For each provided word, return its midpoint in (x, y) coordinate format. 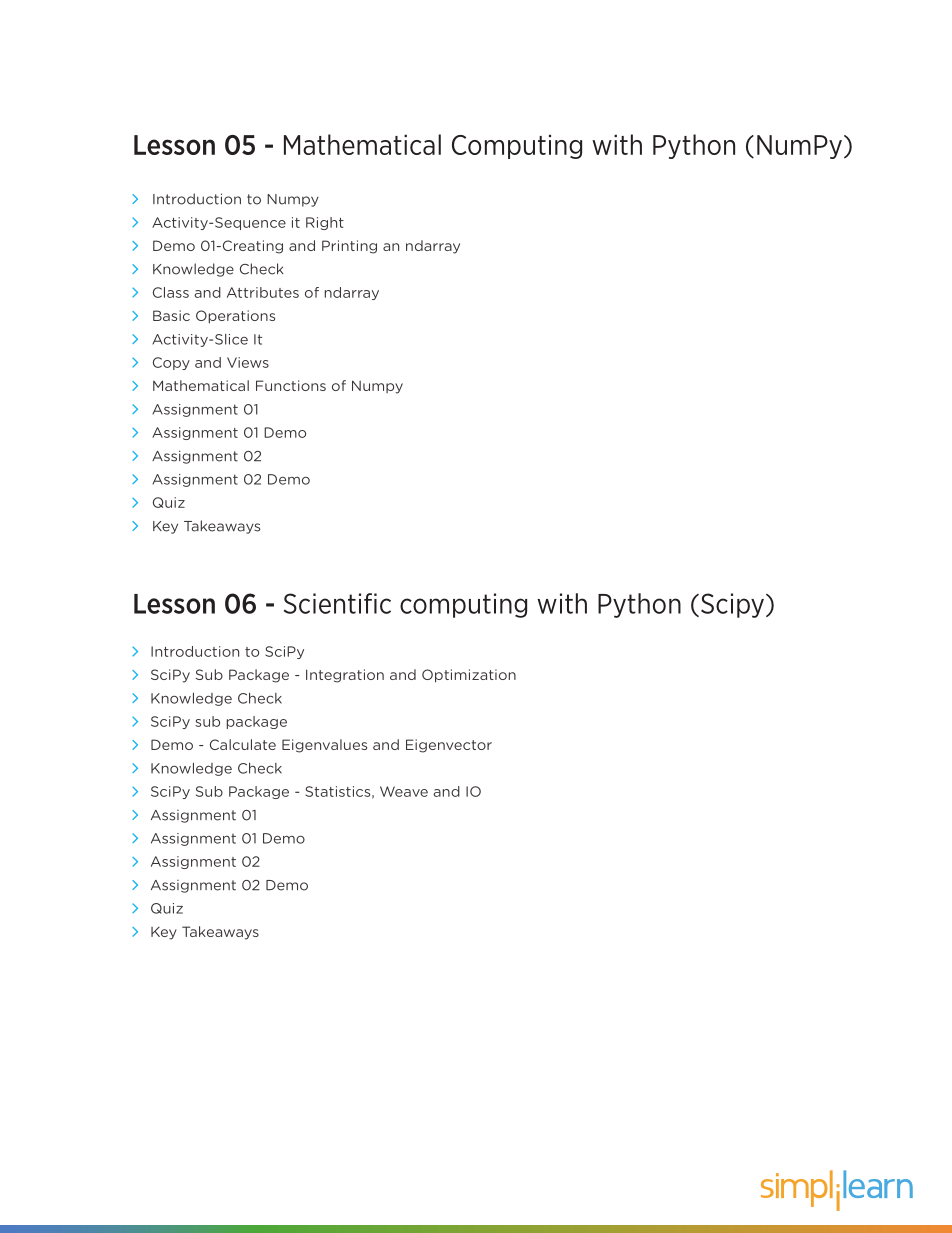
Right (325, 223)
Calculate (243, 744)
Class (171, 292)
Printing (349, 247)
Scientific (337, 603)
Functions (291, 385)
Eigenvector (449, 746)
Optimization (469, 676)
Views (248, 362)
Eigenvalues (324, 746)
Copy (171, 363)
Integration (345, 676)
